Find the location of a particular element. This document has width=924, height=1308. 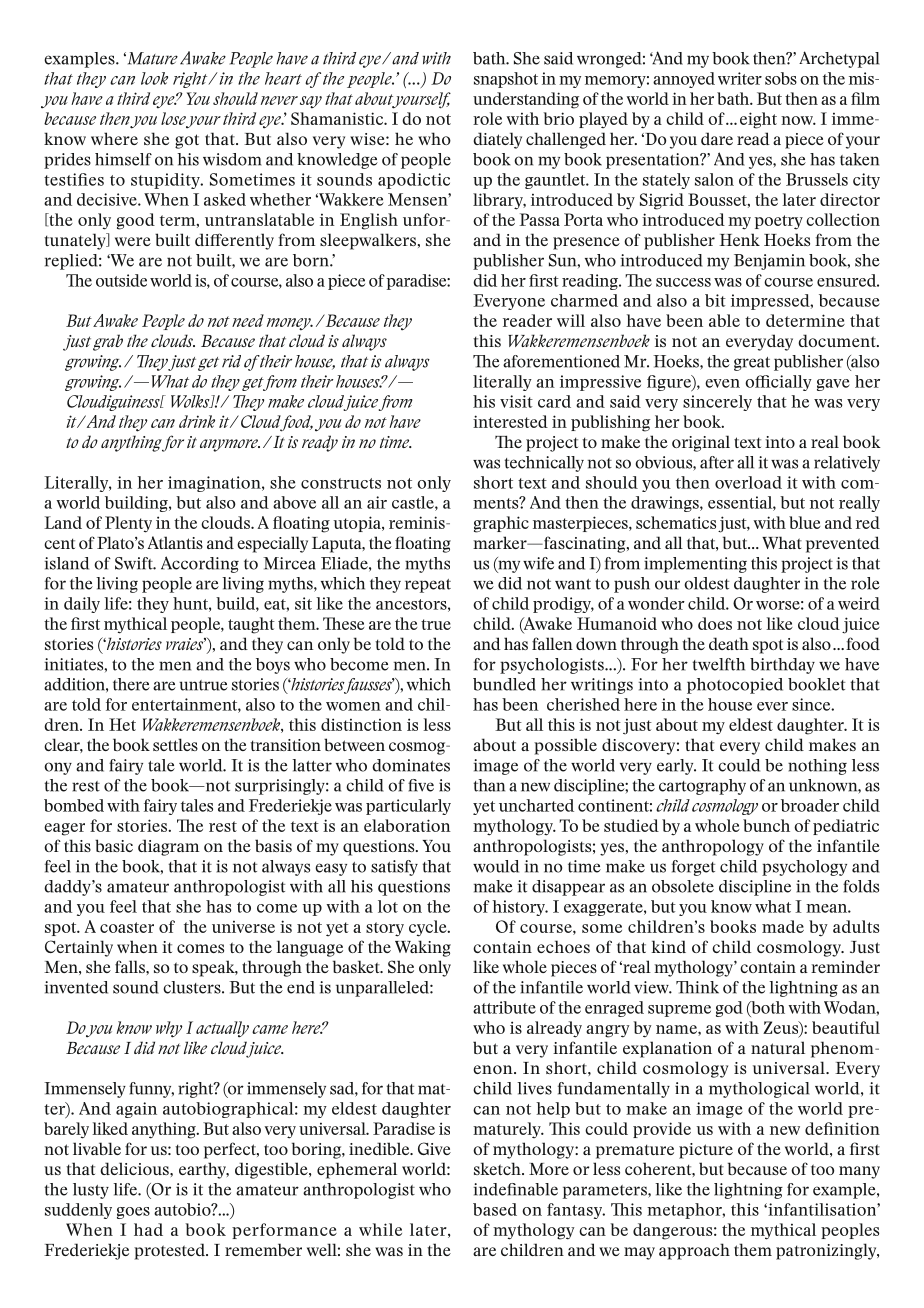

snapshot is located at coordinates (506, 80).
